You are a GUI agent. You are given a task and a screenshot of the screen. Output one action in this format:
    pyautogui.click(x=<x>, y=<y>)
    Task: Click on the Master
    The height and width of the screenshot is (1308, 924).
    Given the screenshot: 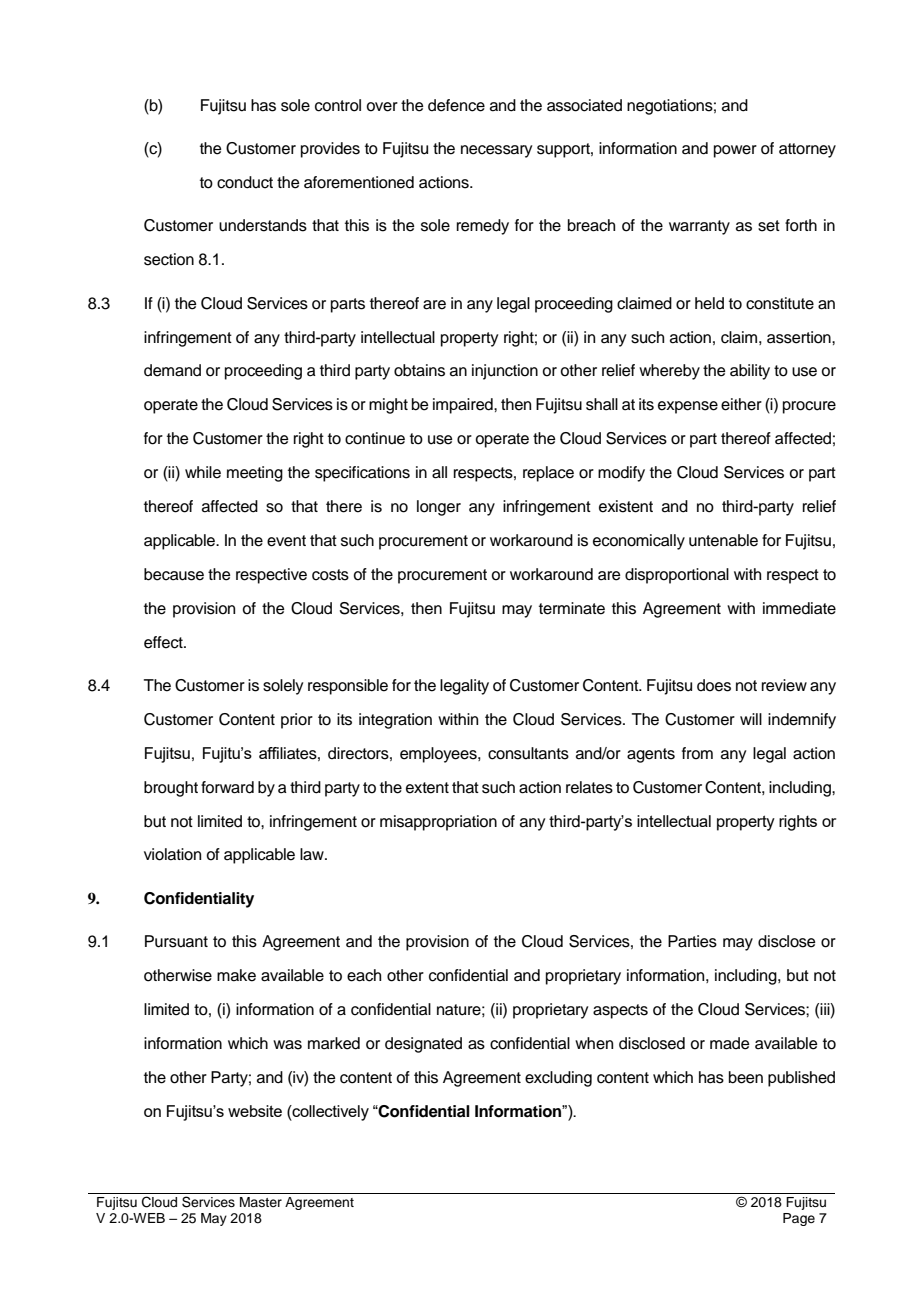 What is the action you would take?
    pyautogui.click(x=261, y=1202)
